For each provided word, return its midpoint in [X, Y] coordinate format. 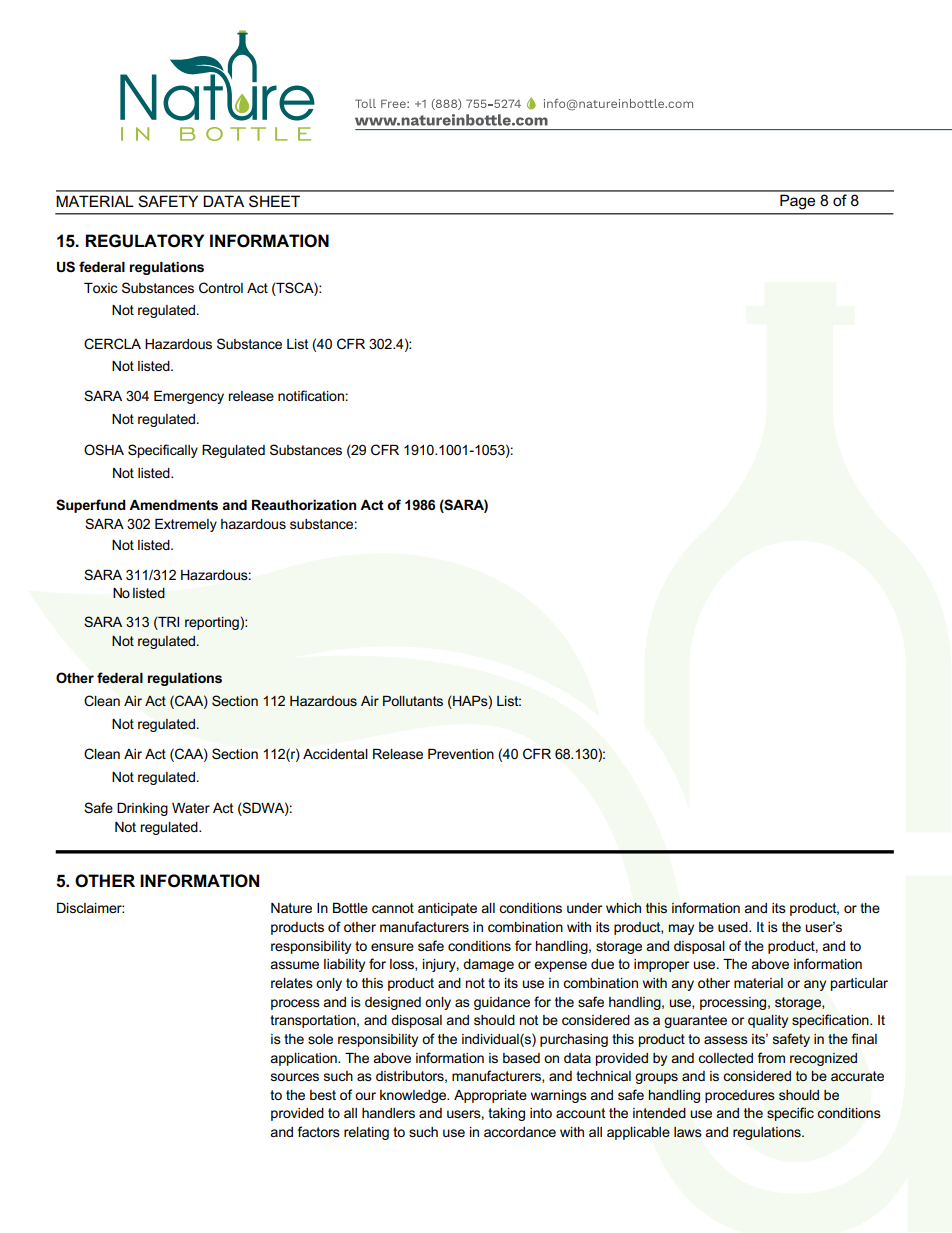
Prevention [461, 754]
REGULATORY [144, 241]
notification [311, 395]
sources [295, 1077]
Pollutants [413, 701]
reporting [213, 623]
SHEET [274, 201]
